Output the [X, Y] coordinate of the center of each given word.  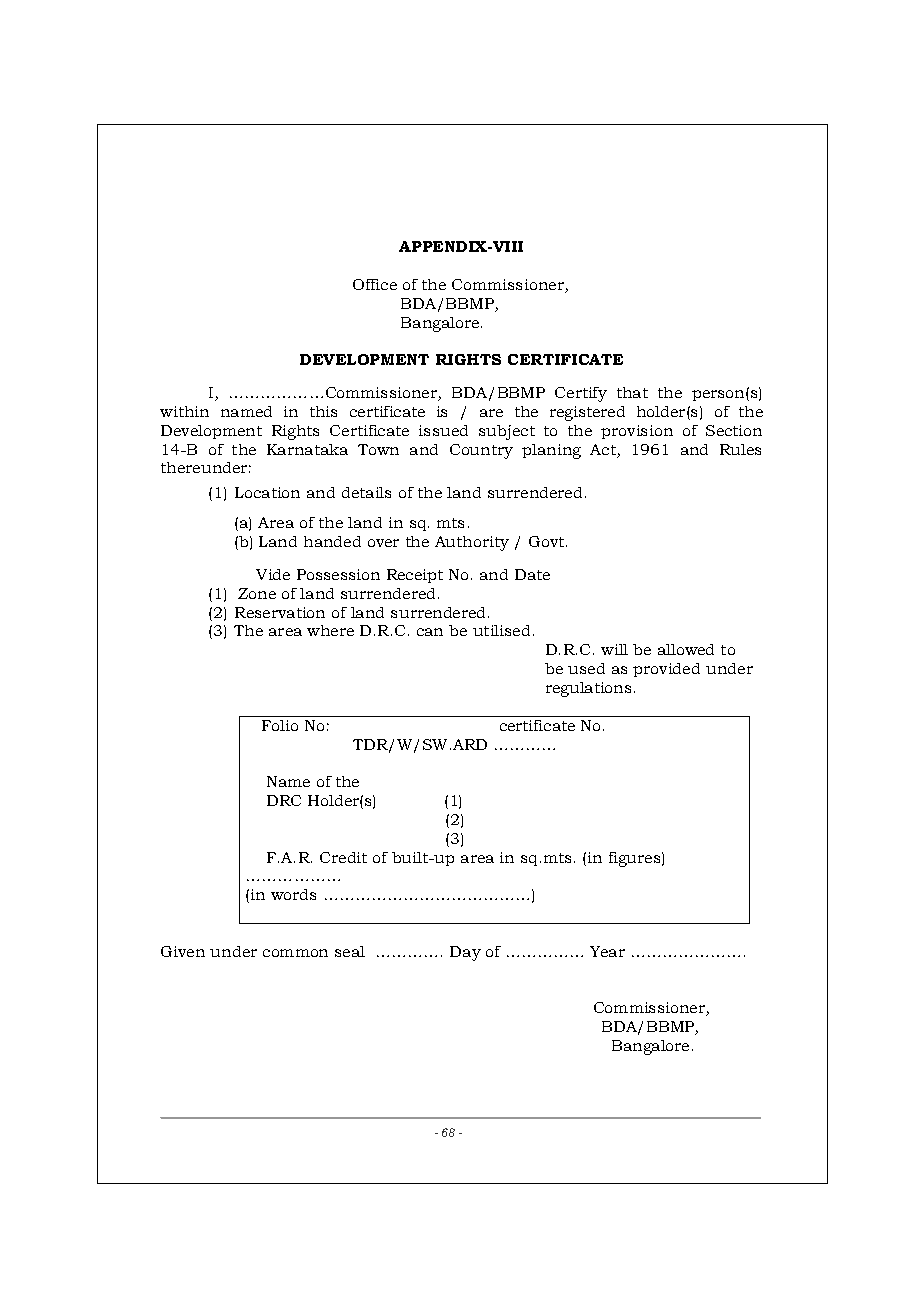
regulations [590, 689]
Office [375, 284]
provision [637, 432]
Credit [343, 857]
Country [481, 451]
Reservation [280, 612]
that [632, 392]
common [295, 953]
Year [607, 951]
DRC [284, 800]
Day [465, 953]
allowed [686, 649]
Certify [581, 394]
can [430, 632]
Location [267, 492]
